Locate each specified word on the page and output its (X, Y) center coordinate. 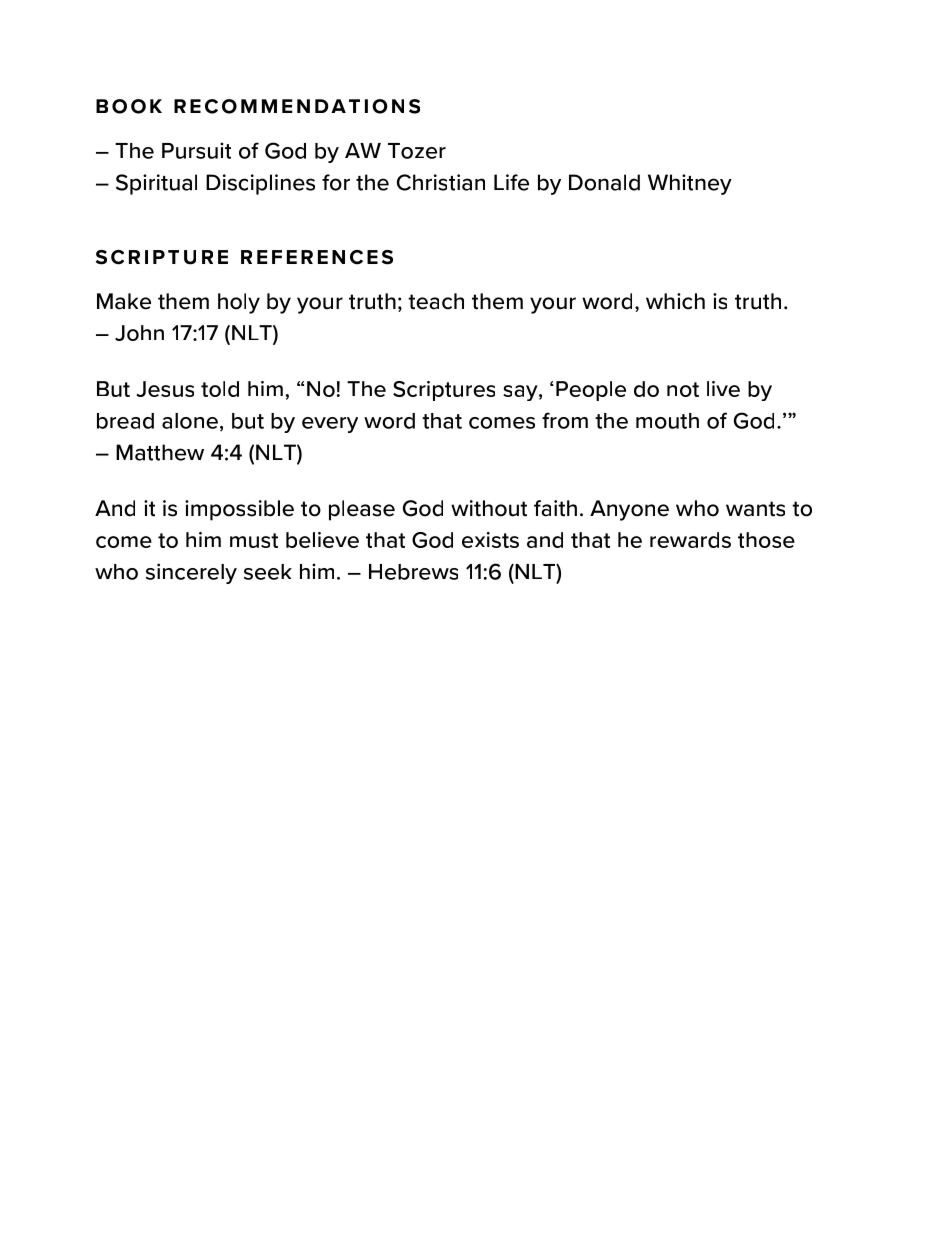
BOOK (129, 106)
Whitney (690, 184)
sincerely (191, 573)
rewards (690, 540)
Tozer (417, 151)
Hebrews (413, 572)
